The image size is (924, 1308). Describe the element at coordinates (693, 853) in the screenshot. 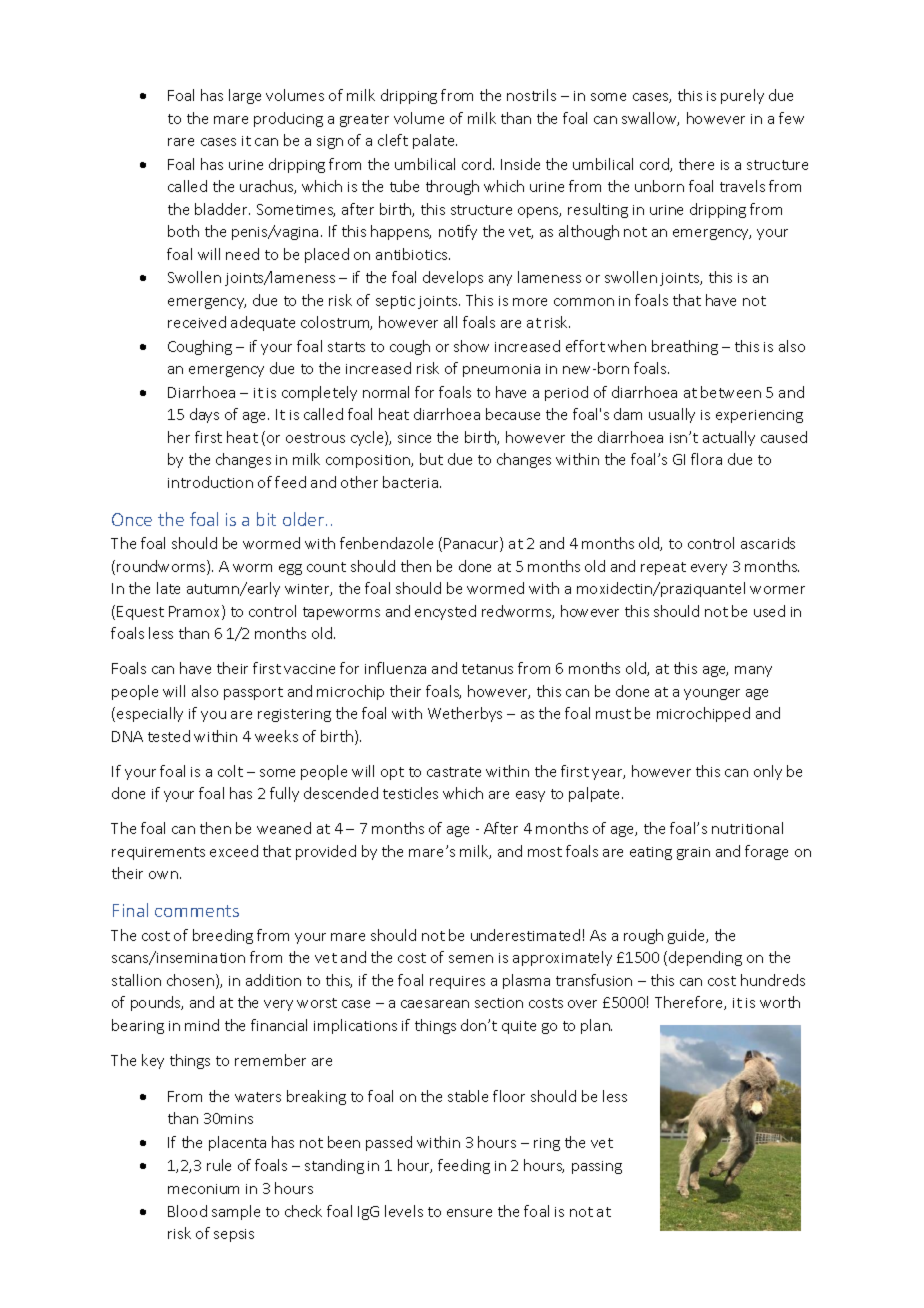

I see `grain` at that location.
